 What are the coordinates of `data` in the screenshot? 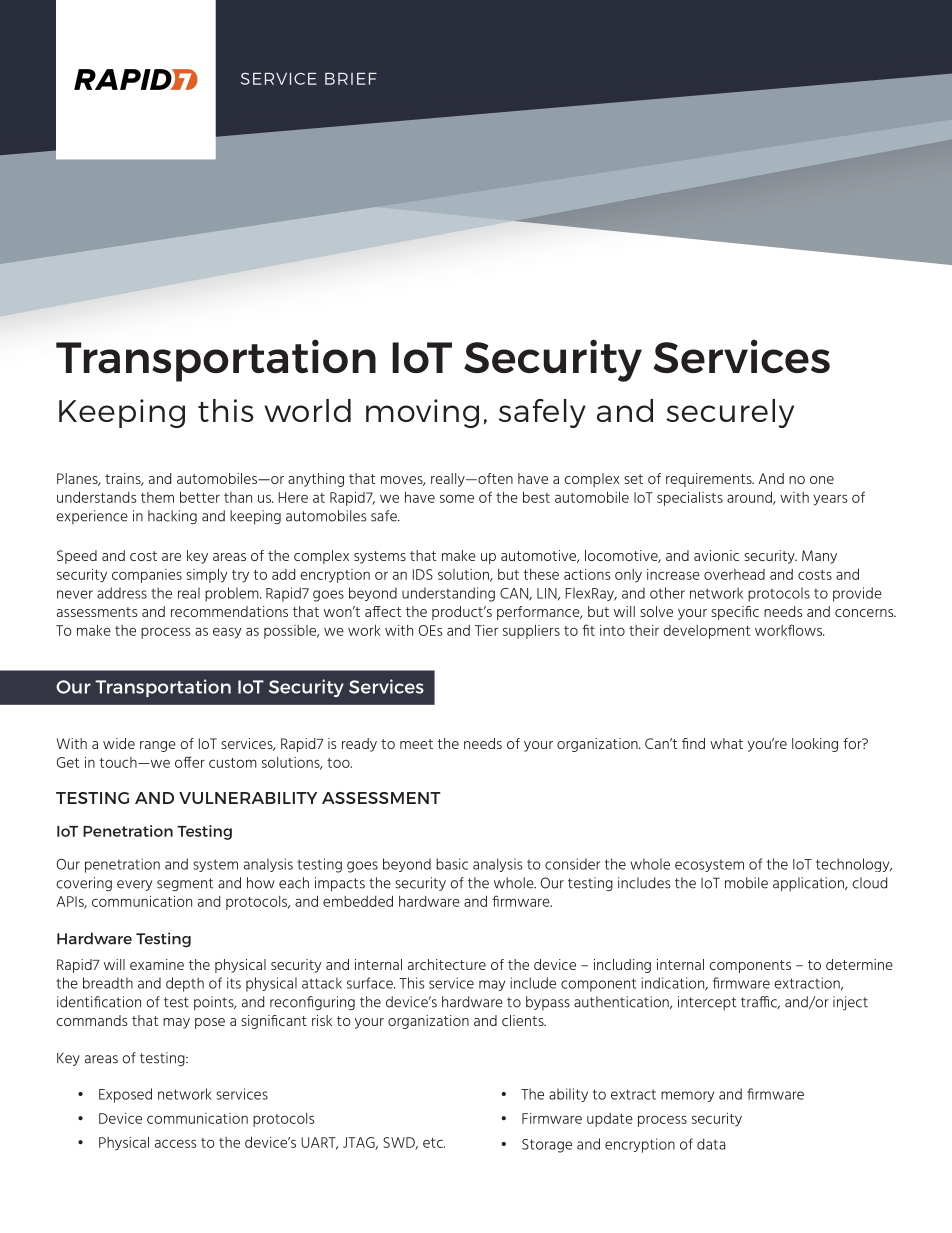 It's located at (711, 1144).
